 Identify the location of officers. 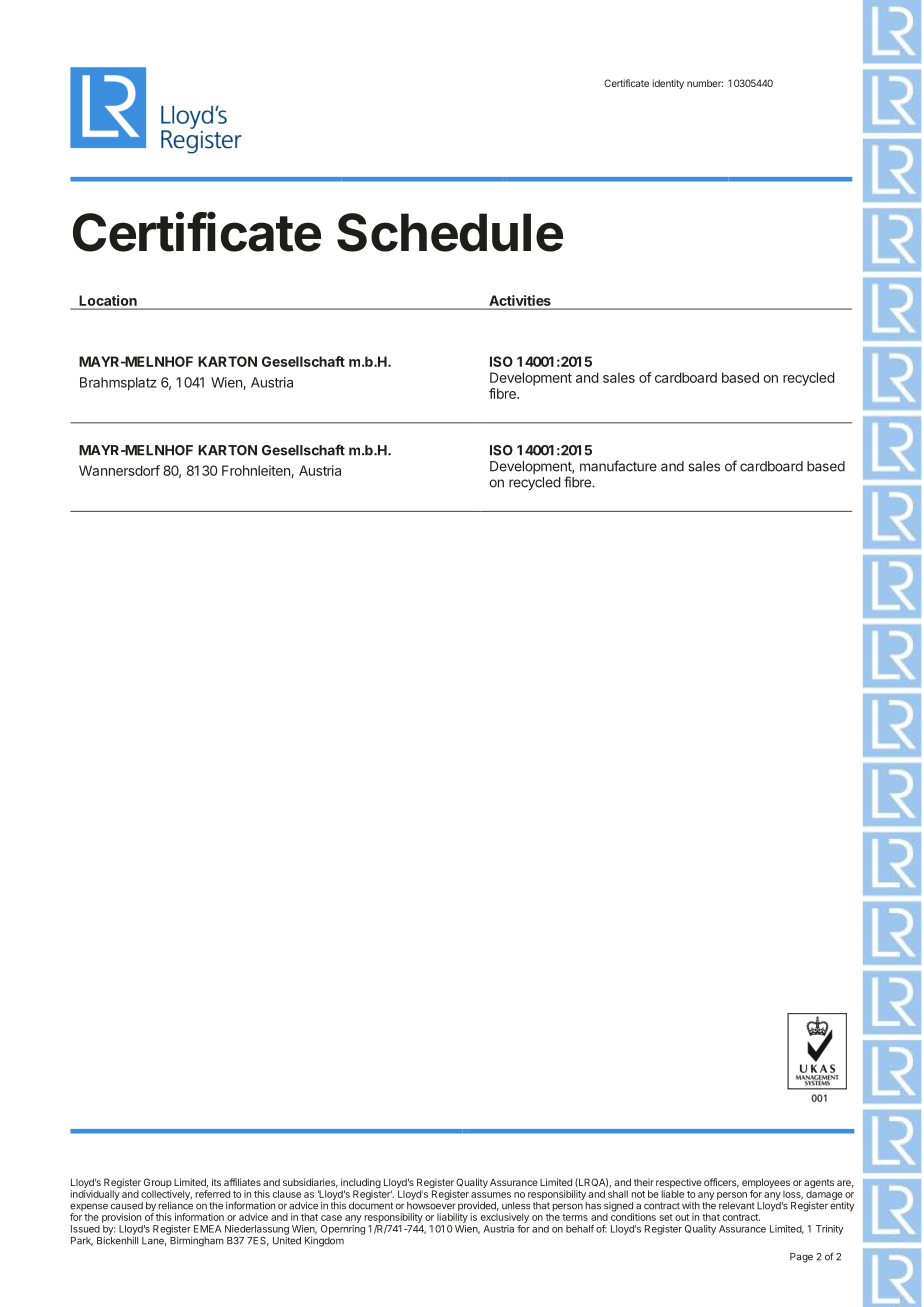
(721, 1183).
